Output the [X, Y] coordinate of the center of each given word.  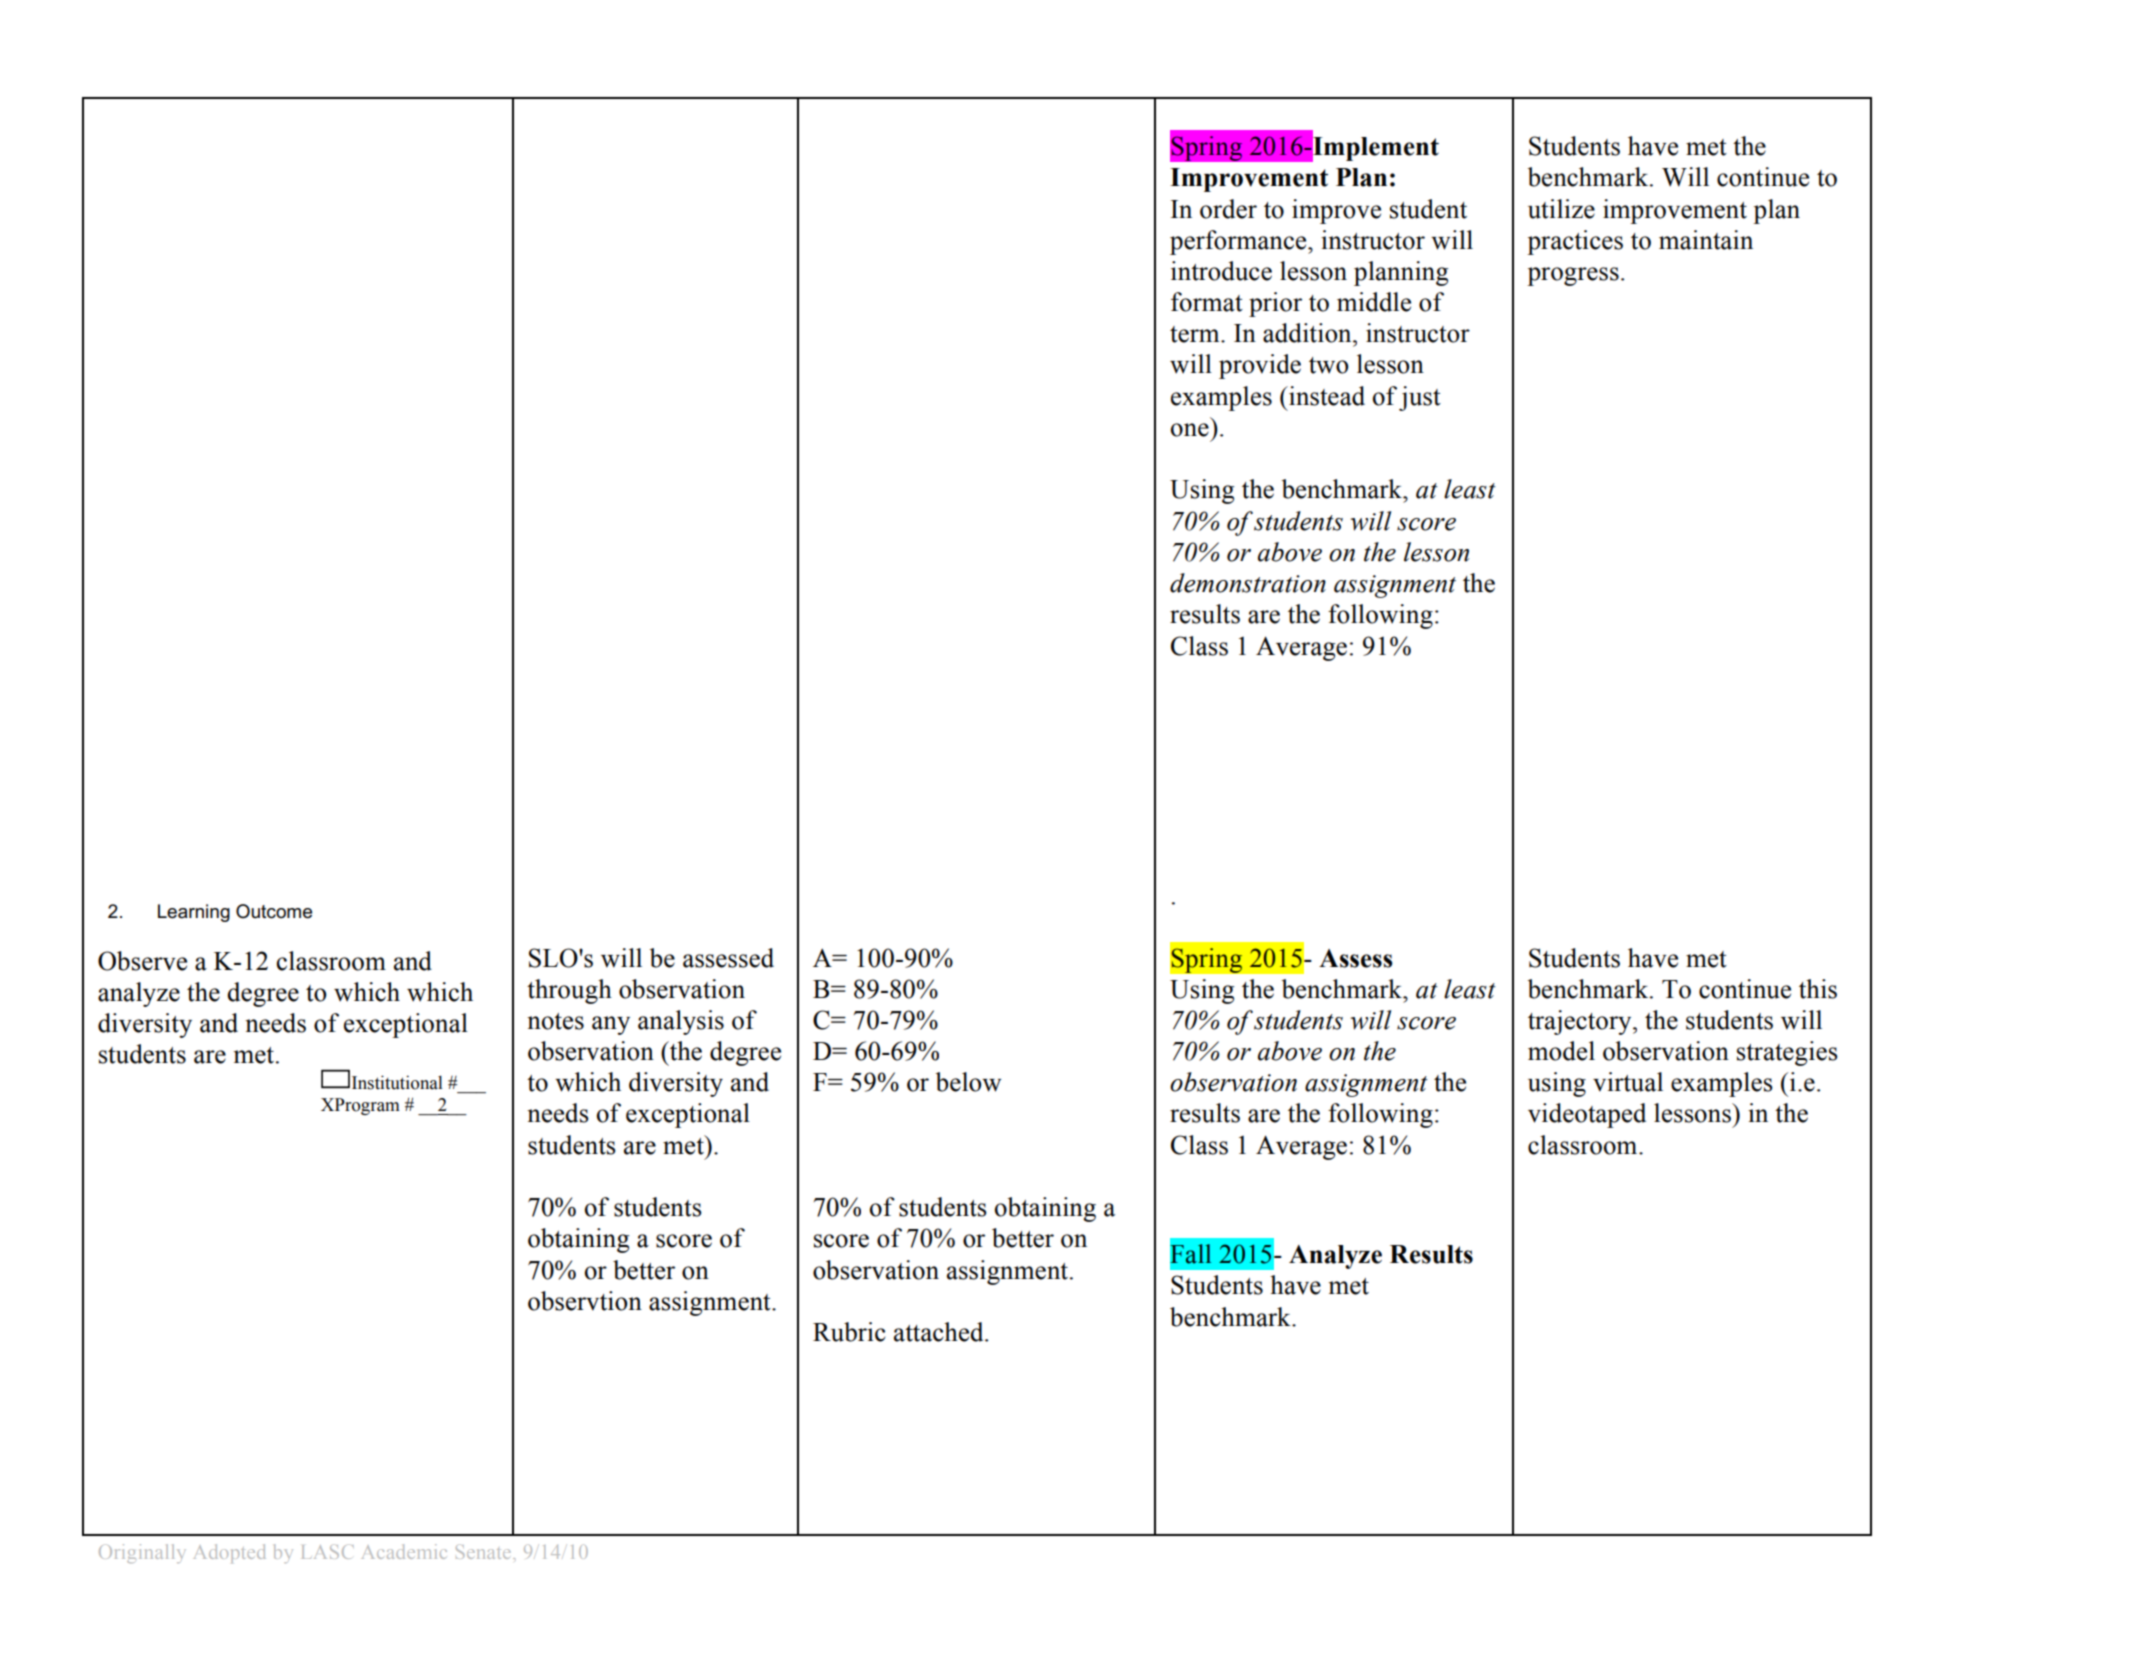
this [1818, 989]
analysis [681, 1022]
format [1207, 302]
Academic [404, 1551]
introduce [1221, 271]
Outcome [274, 911]
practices [1575, 242]
